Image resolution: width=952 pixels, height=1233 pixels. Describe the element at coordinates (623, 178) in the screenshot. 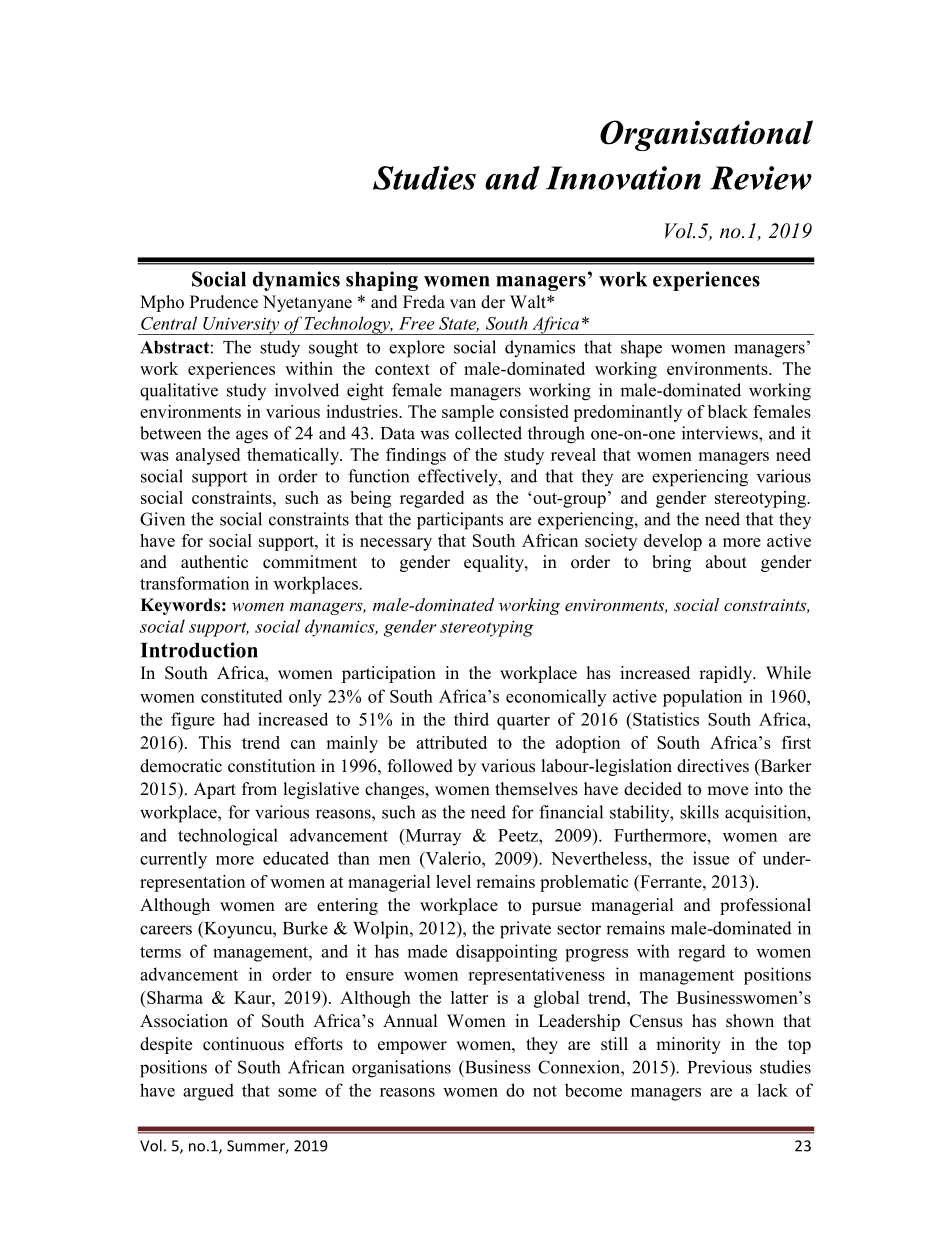

I see `Innovation` at that location.
